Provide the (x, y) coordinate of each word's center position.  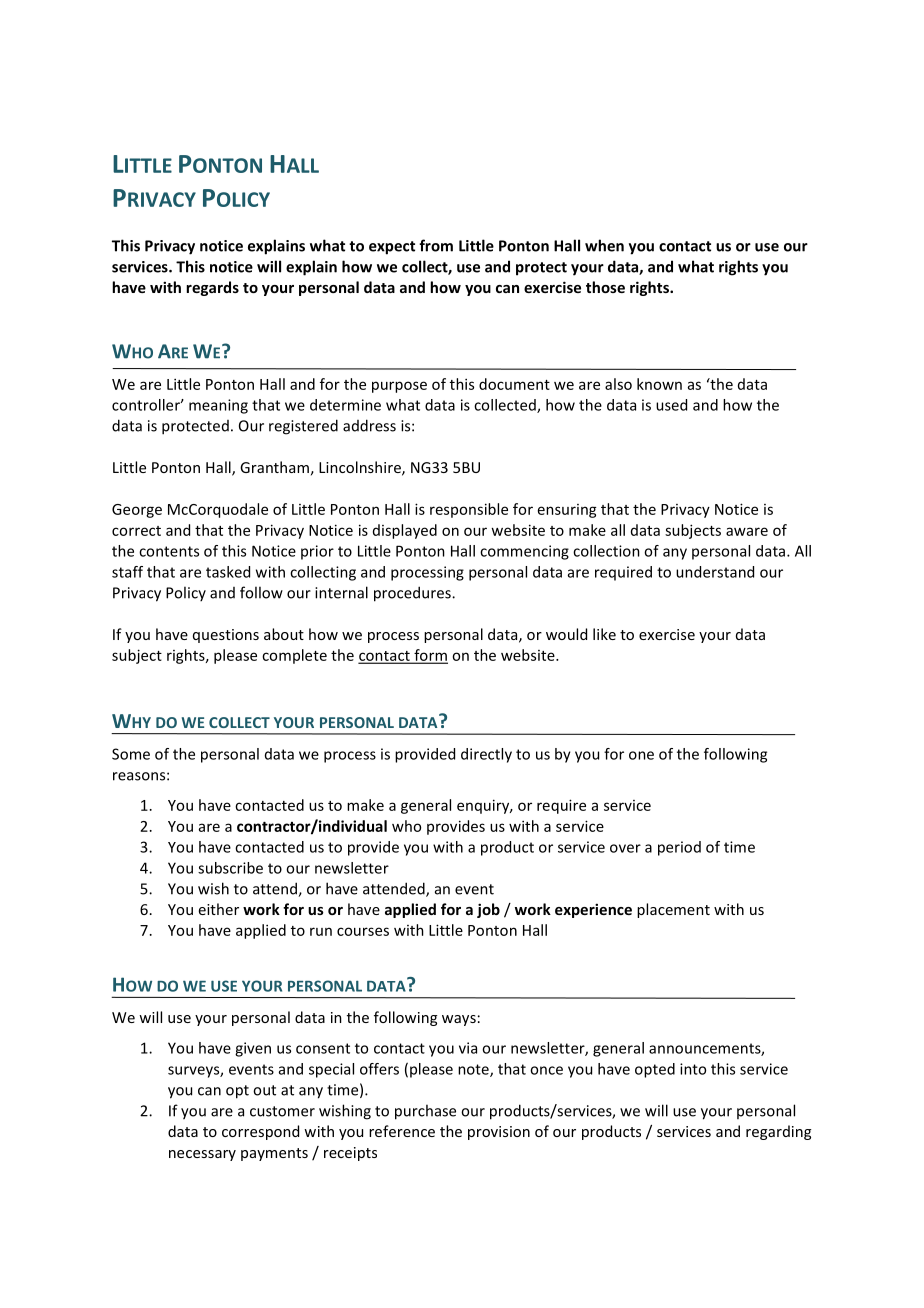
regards (212, 288)
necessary (202, 1155)
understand (715, 572)
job (488, 910)
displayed (405, 531)
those (605, 287)
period (679, 848)
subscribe (230, 868)
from (436, 245)
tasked (228, 572)
